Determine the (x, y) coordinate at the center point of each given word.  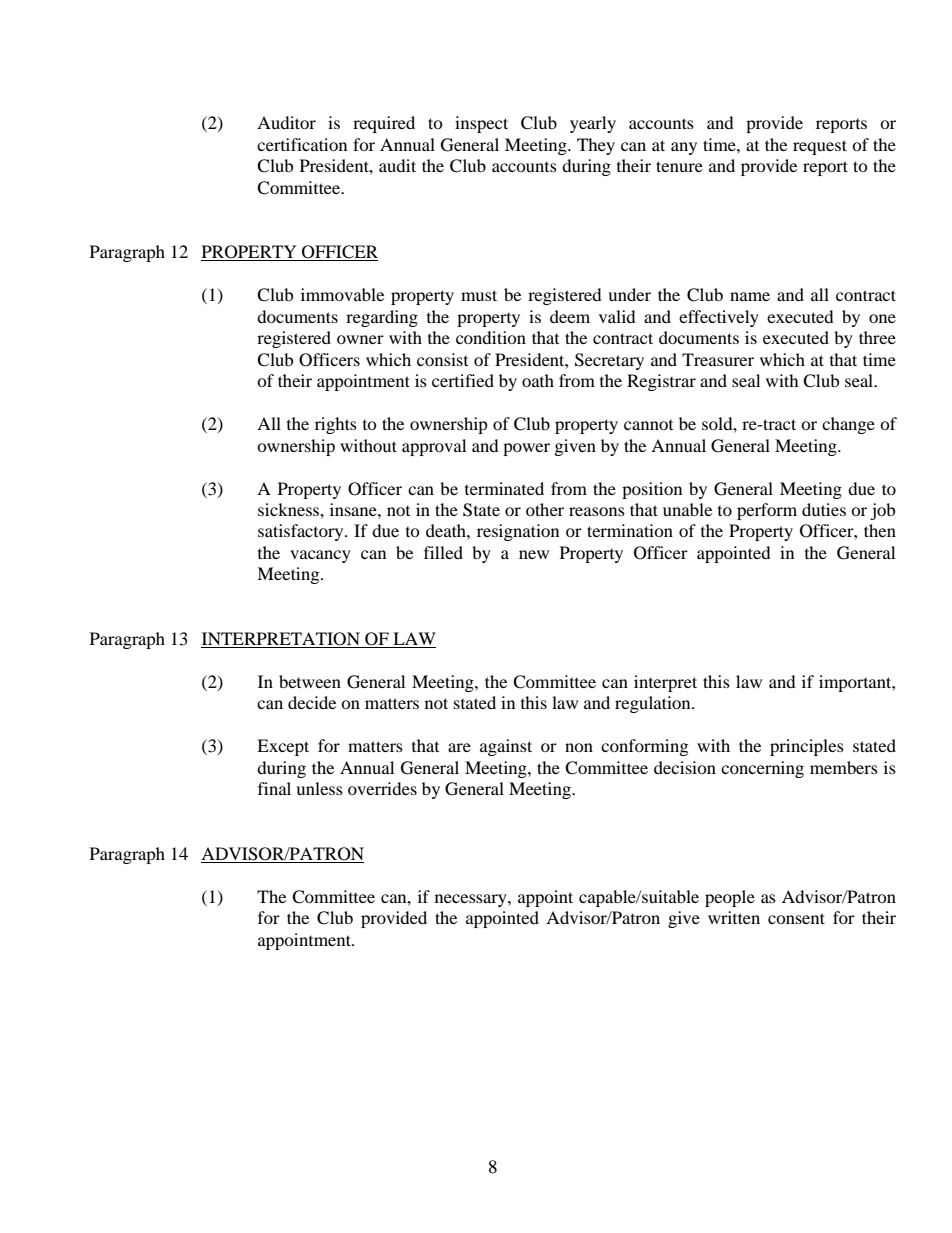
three (877, 337)
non (579, 747)
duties (824, 509)
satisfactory (302, 532)
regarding (382, 318)
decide (312, 702)
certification (302, 144)
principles (807, 747)
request (820, 147)
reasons (597, 511)
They (596, 146)
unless (319, 788)
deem (570, 316)
